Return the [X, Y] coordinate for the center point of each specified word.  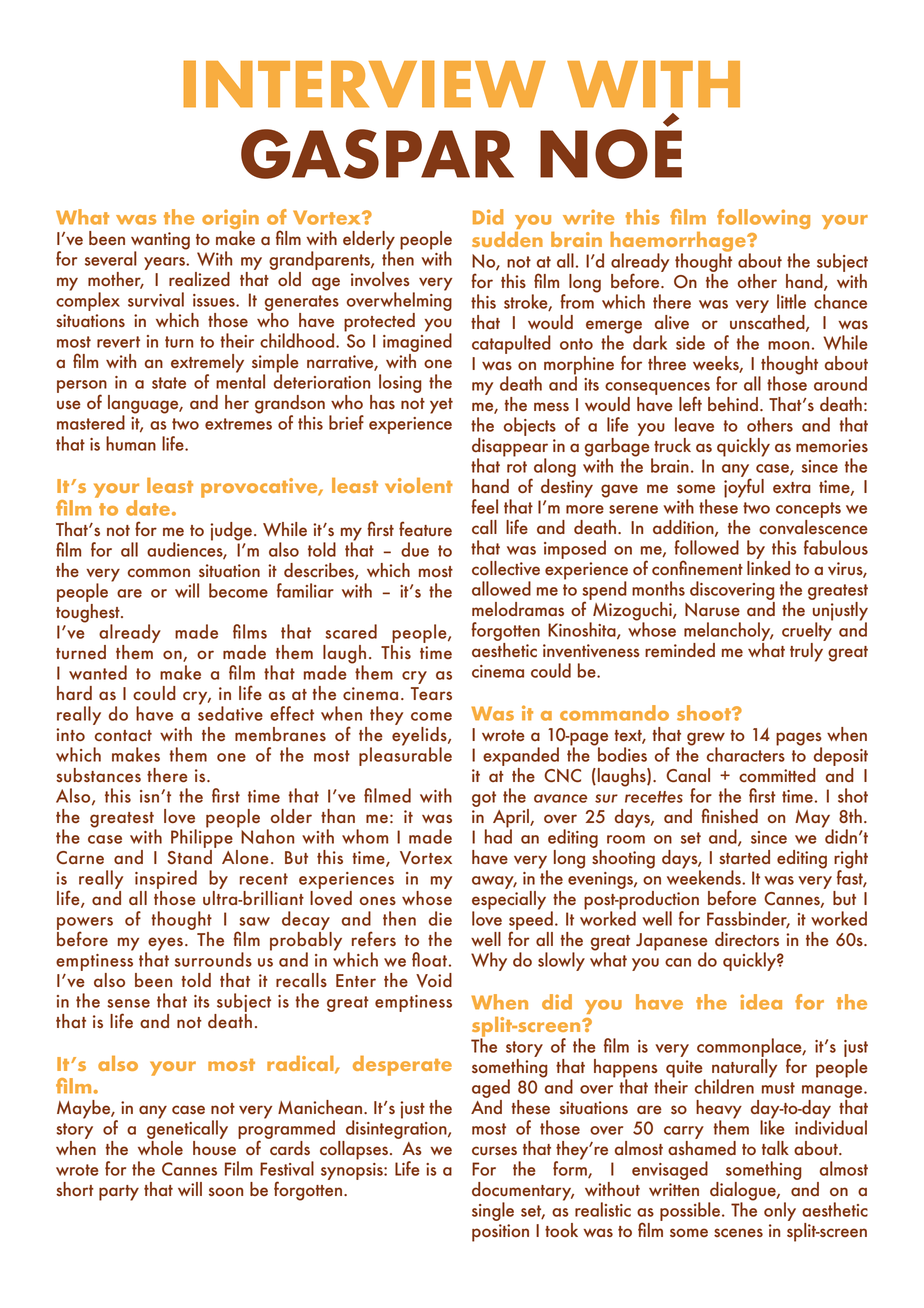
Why [489, 961]
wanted [98, 672]
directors [747, 939]
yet [441, 406]
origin [230, 220]
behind [733, 404]
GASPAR [377, 154]
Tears [431, 694]
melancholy [728, 633]
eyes [164, 945]
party [119, 1193]
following [763, 219]
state [169, 383]
